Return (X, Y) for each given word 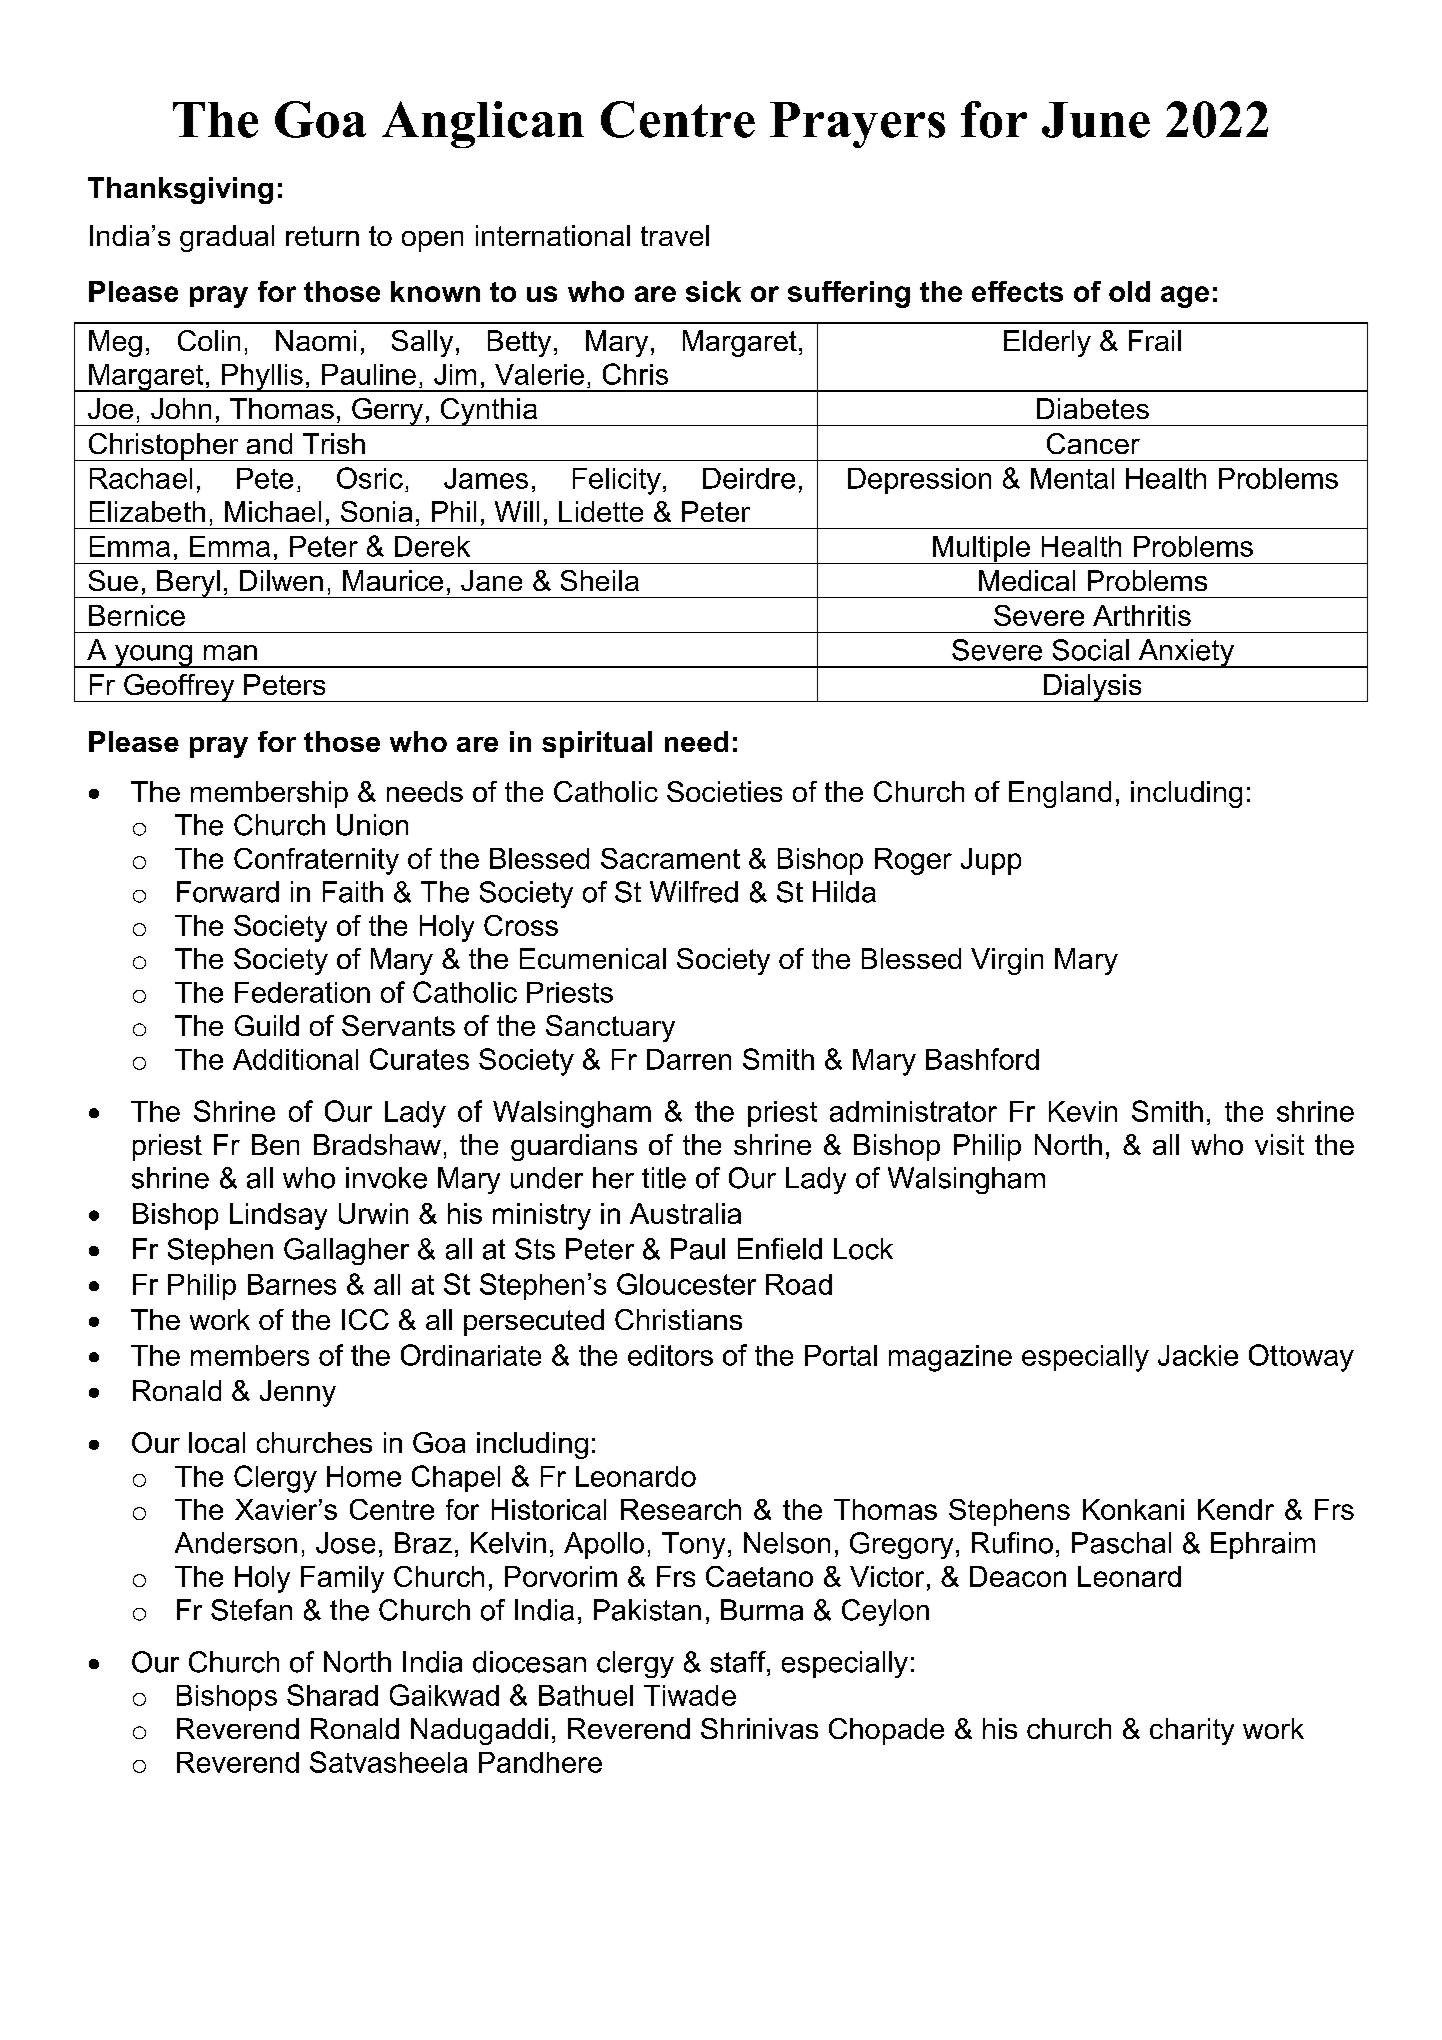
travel (675, 235)
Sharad (332, 1695)
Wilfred (694, 892)
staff (739, 1662)
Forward (228, 892)
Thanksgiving (180, 190)
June (1096, 120)
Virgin (1007, 961)
